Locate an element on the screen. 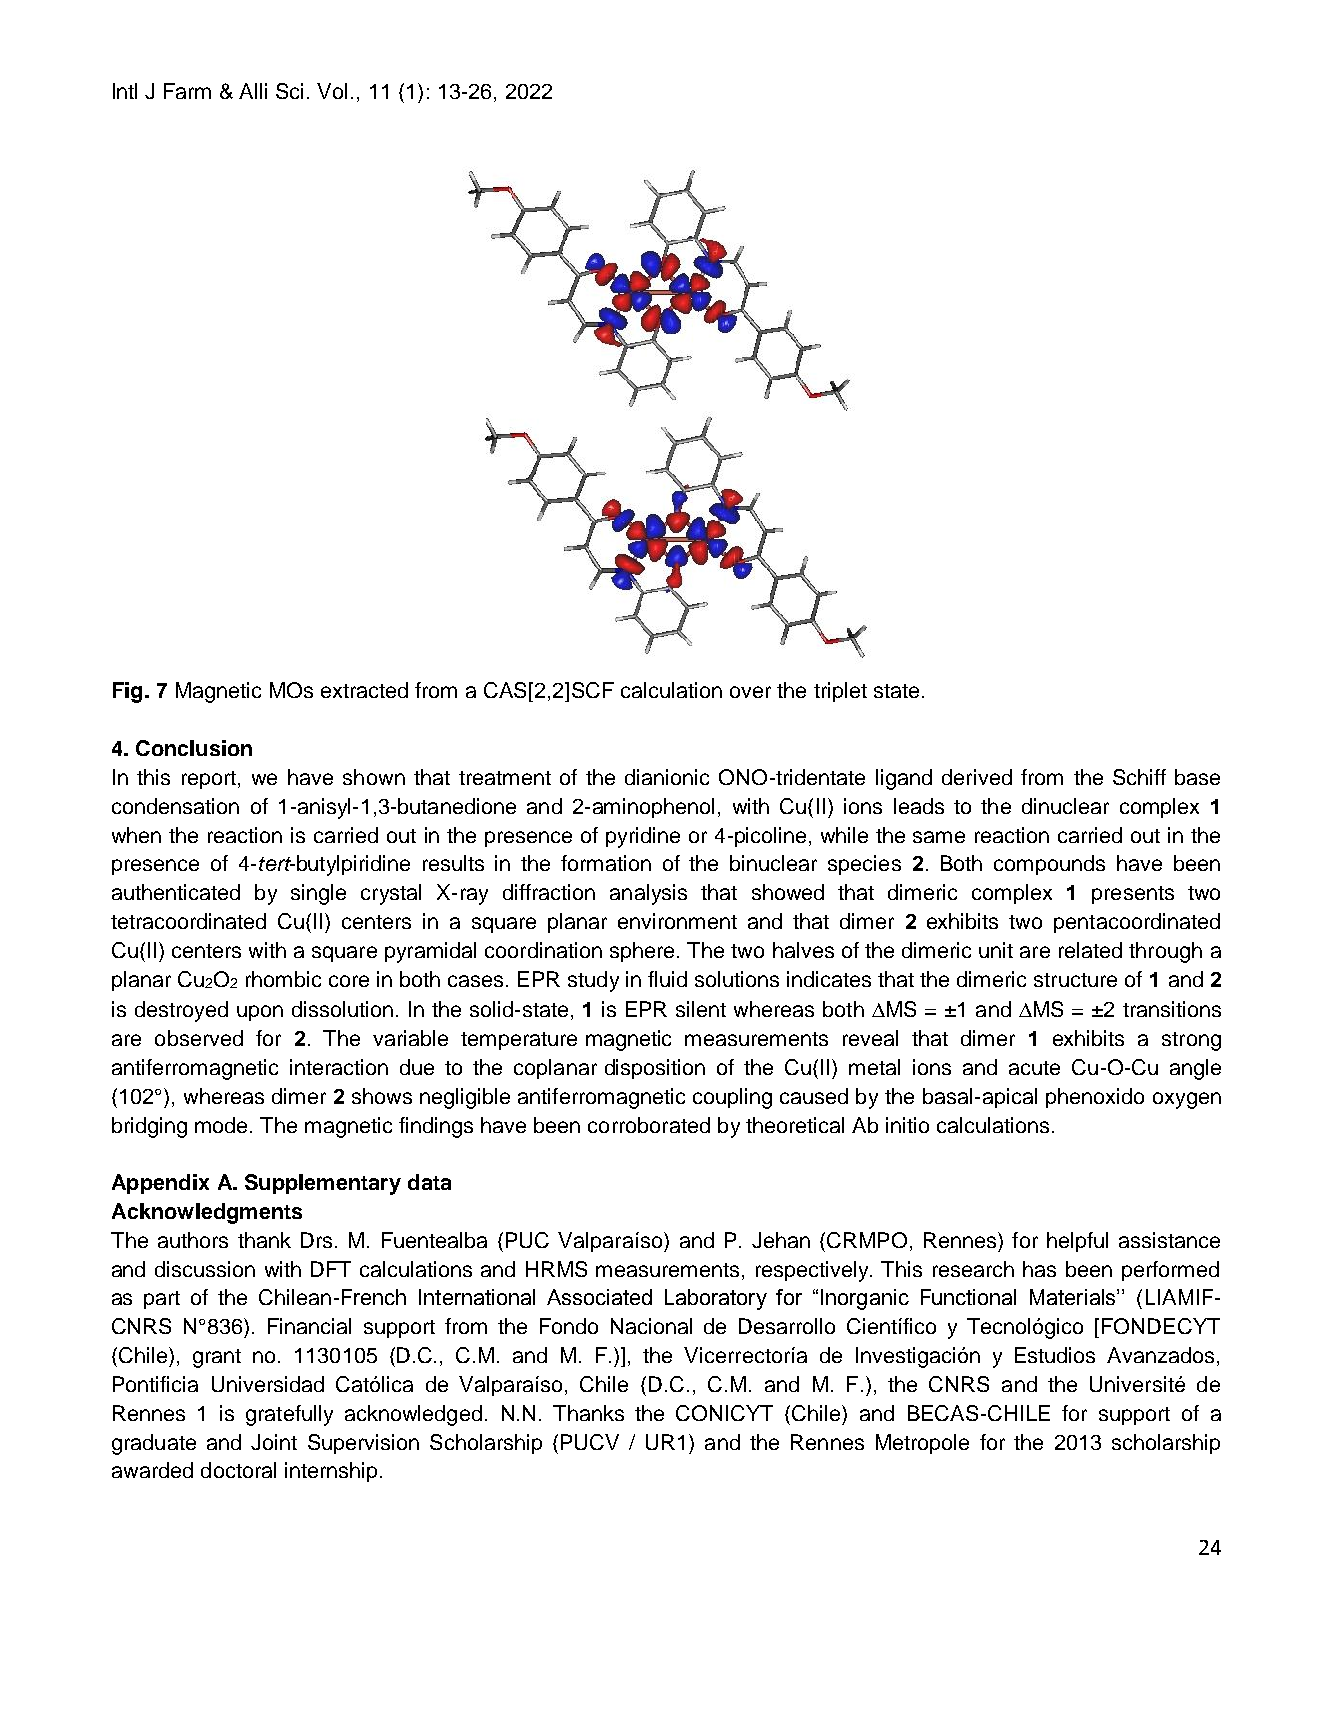 Image resolution: width=1333 pixels, height=1725 pixels. Nacional is located at coordinates (651, 1326).
